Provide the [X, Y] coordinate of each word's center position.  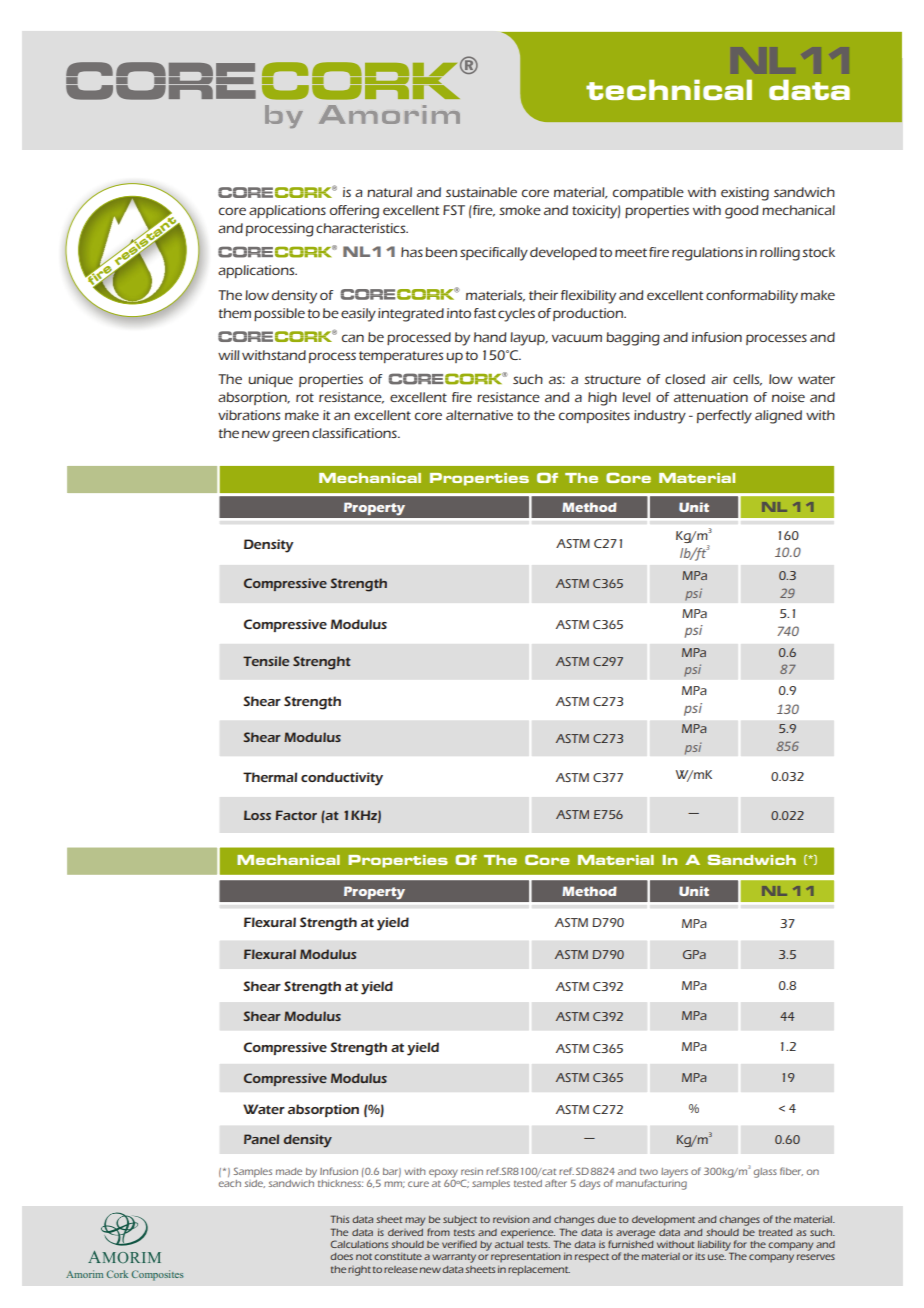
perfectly [724, 417]
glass [765, 1173]
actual [509, 1243]
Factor [296, 815]
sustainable [481, 192]
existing [745, 194]
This [339, 1219]
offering [354, 212]
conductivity [342, 779]
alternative [479, 415]
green [290, 436]
